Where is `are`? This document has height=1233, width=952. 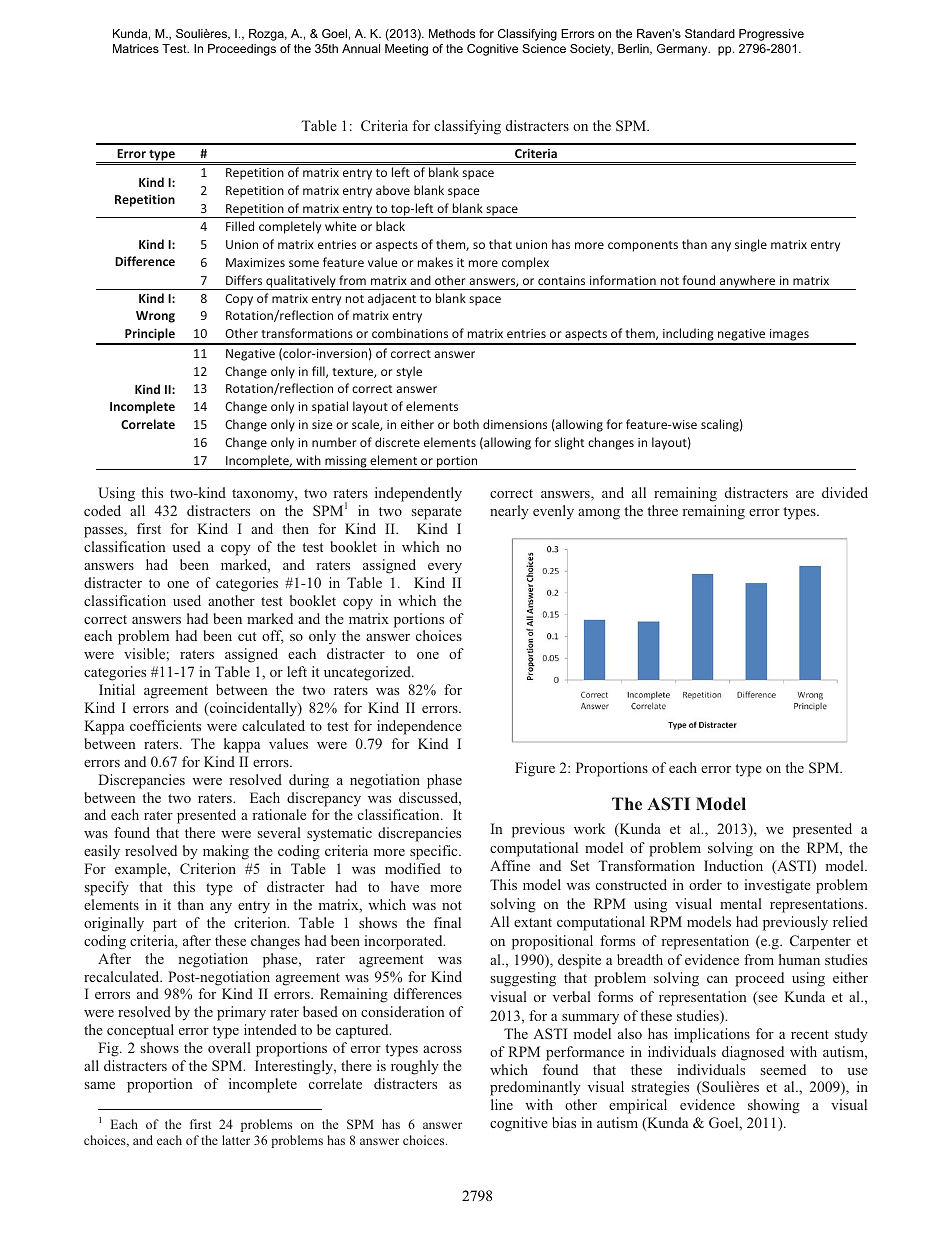 are is located at coordinates (805, 494).
